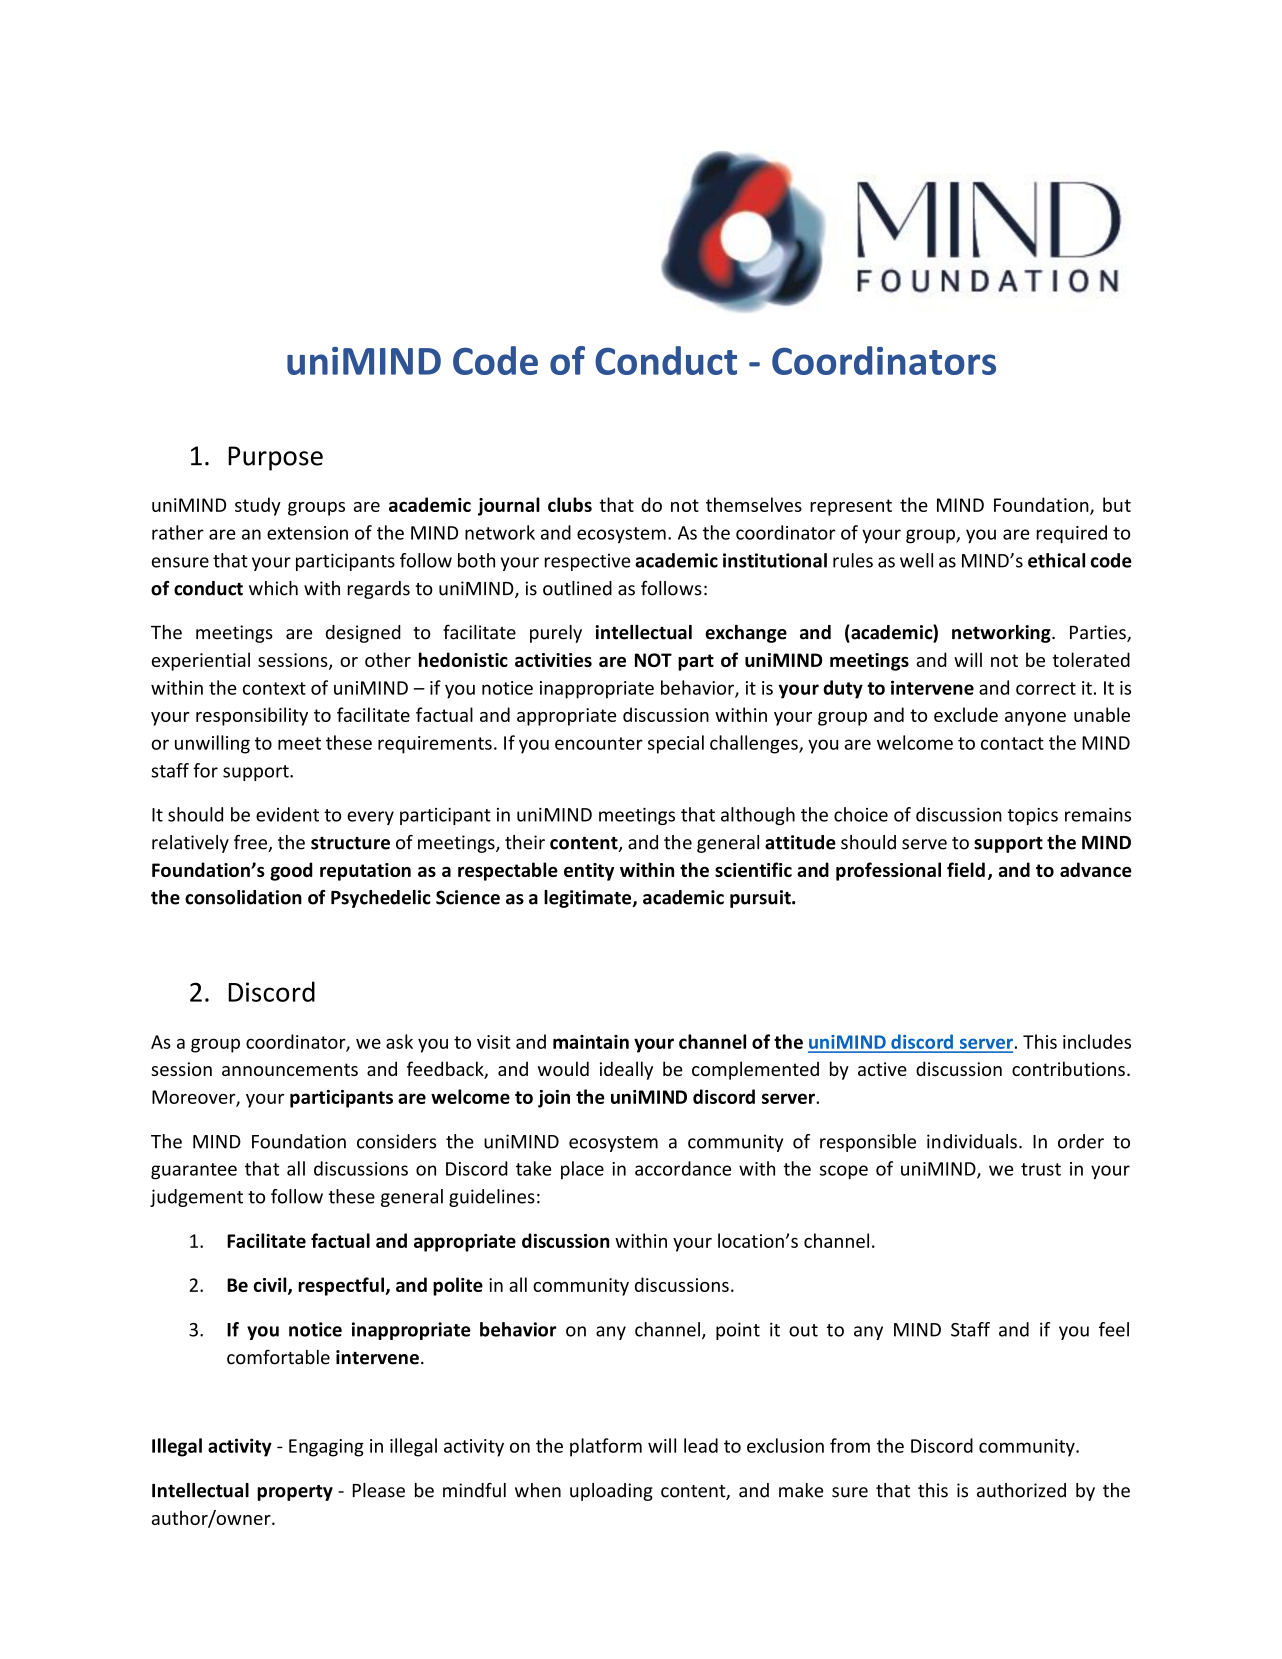  I want to click on Engaging, so click(326, 1448).
